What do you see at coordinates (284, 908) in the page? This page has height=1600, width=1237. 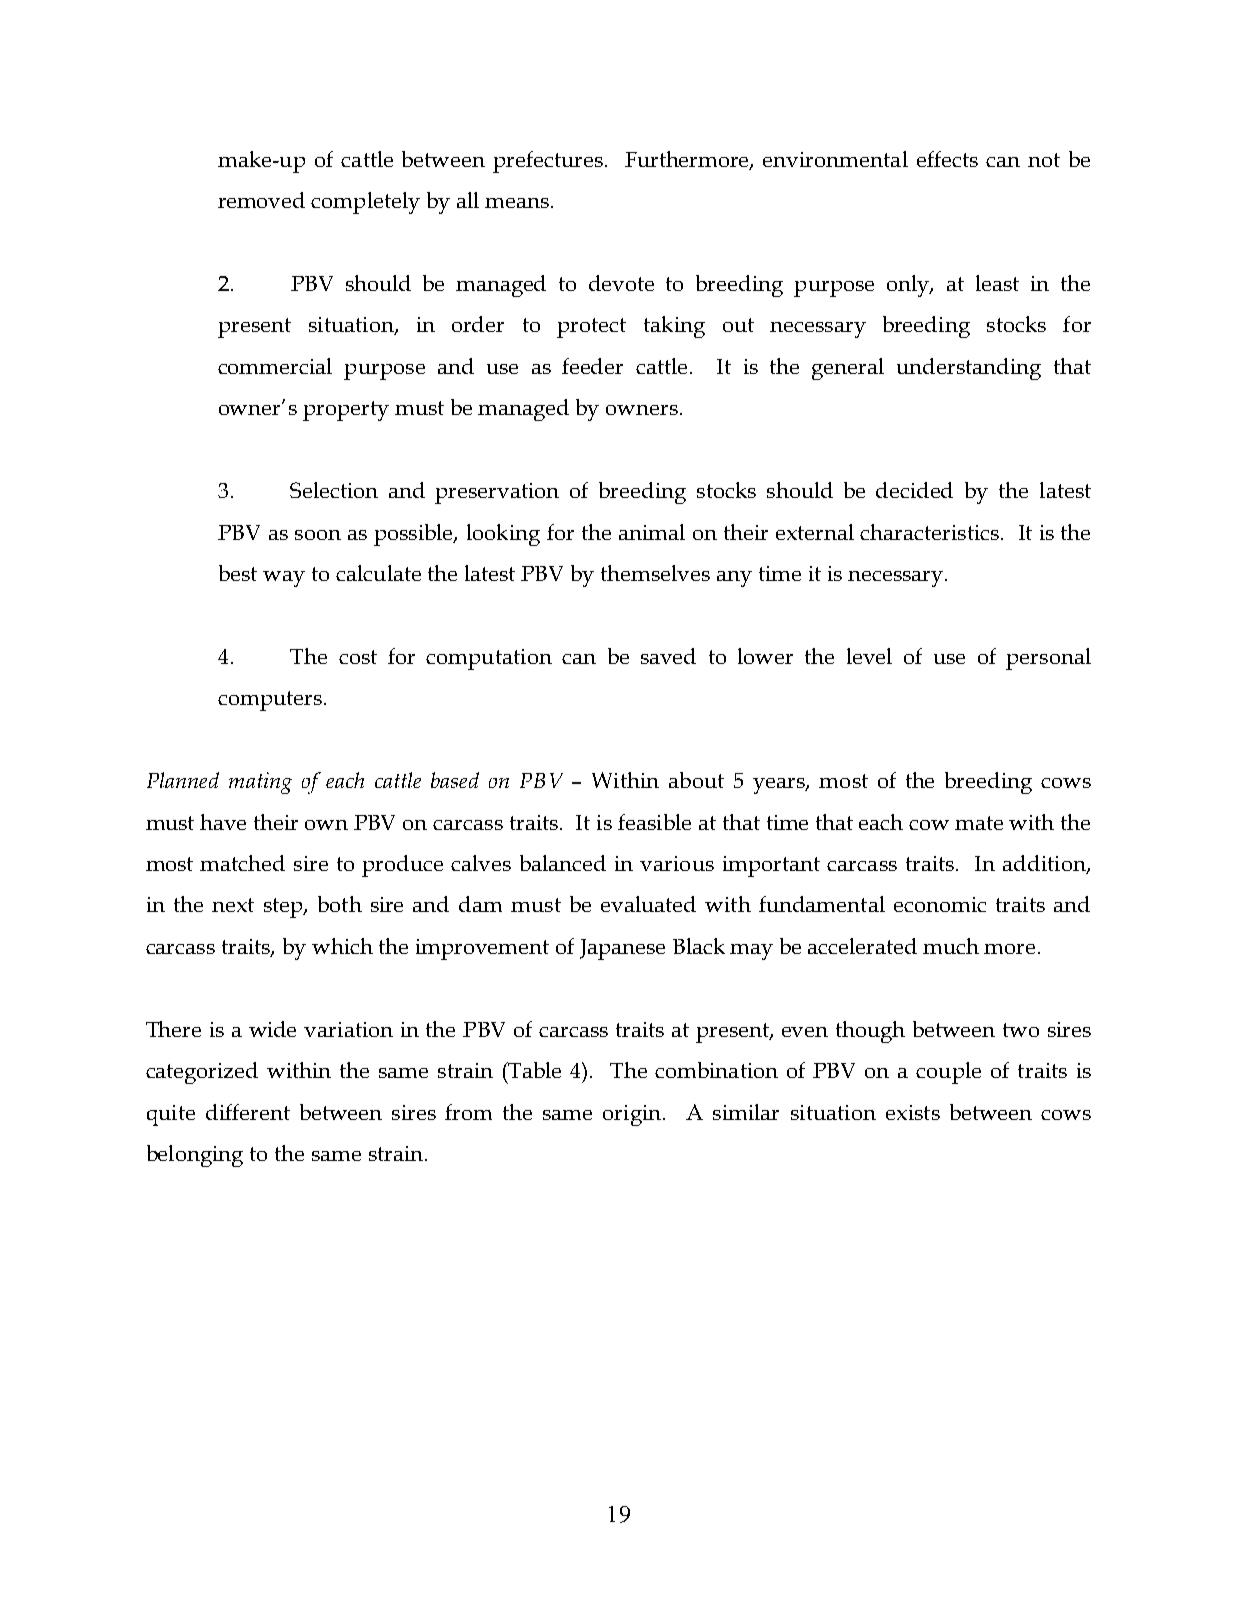 I see `step` at bounding box center [284, 908].
